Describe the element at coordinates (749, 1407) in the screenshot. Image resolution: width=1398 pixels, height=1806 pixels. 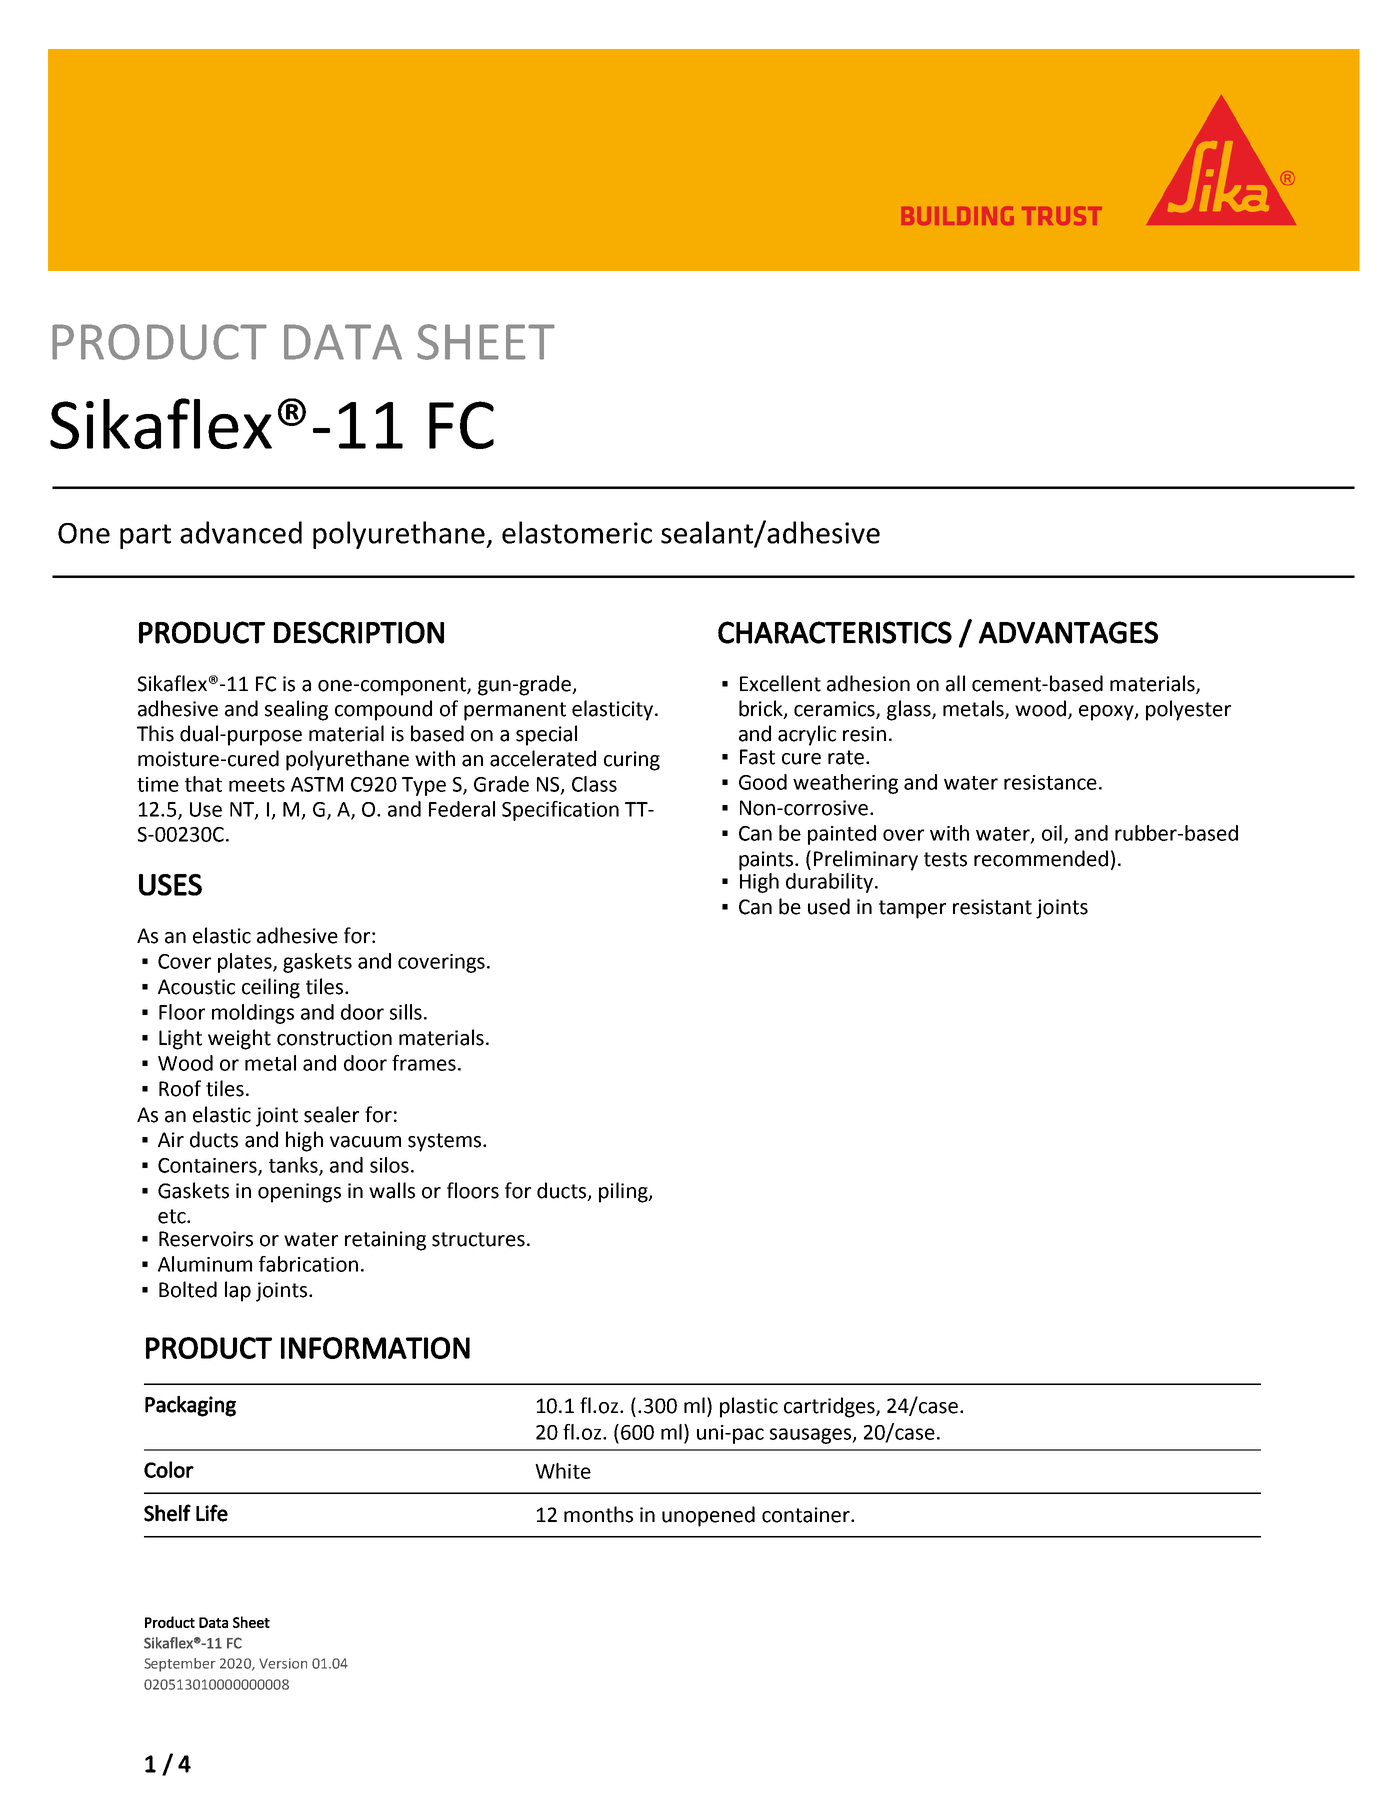
I see `plastic` at that location.
